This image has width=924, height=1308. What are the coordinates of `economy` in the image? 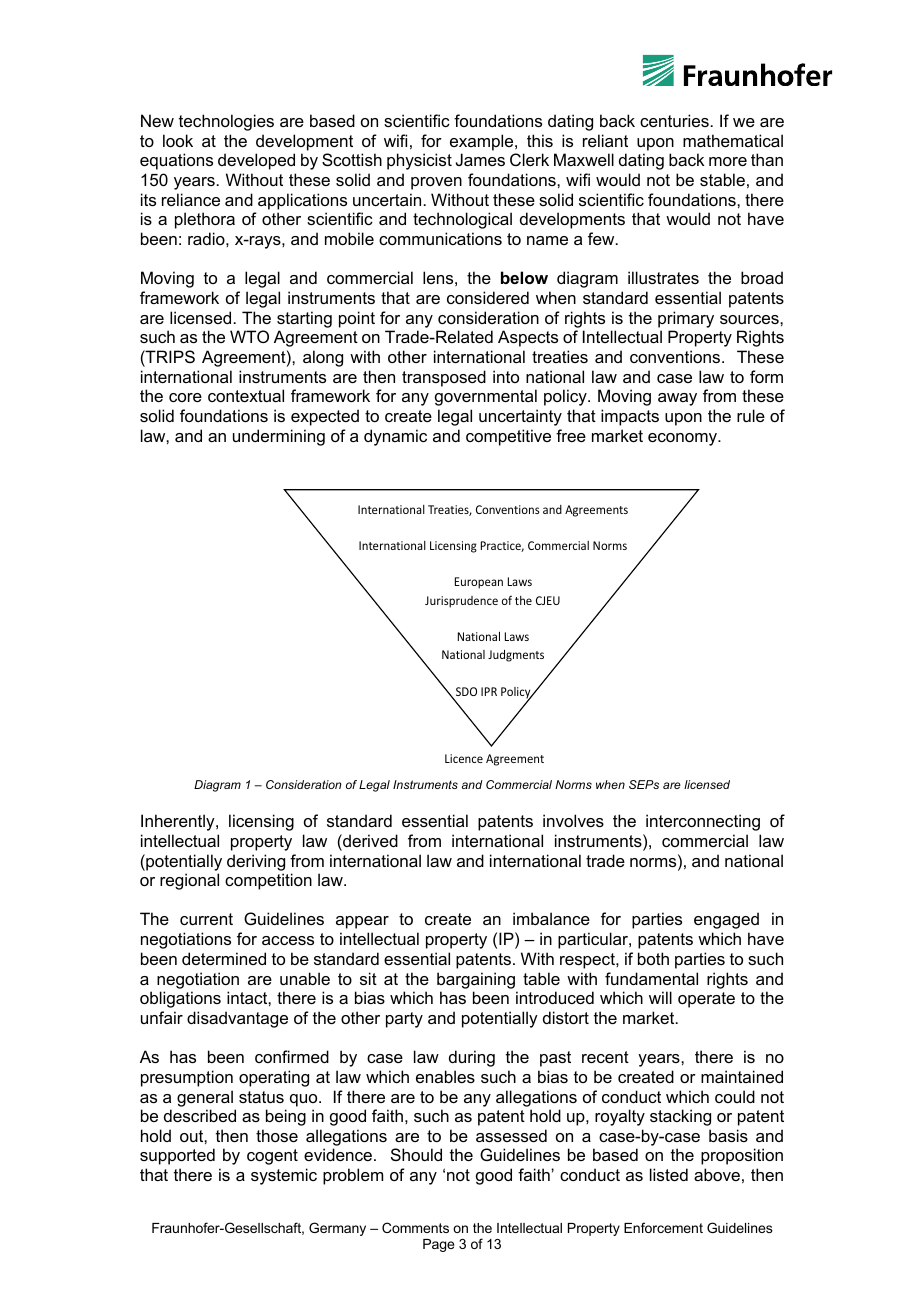 It's located at (683, 439).
